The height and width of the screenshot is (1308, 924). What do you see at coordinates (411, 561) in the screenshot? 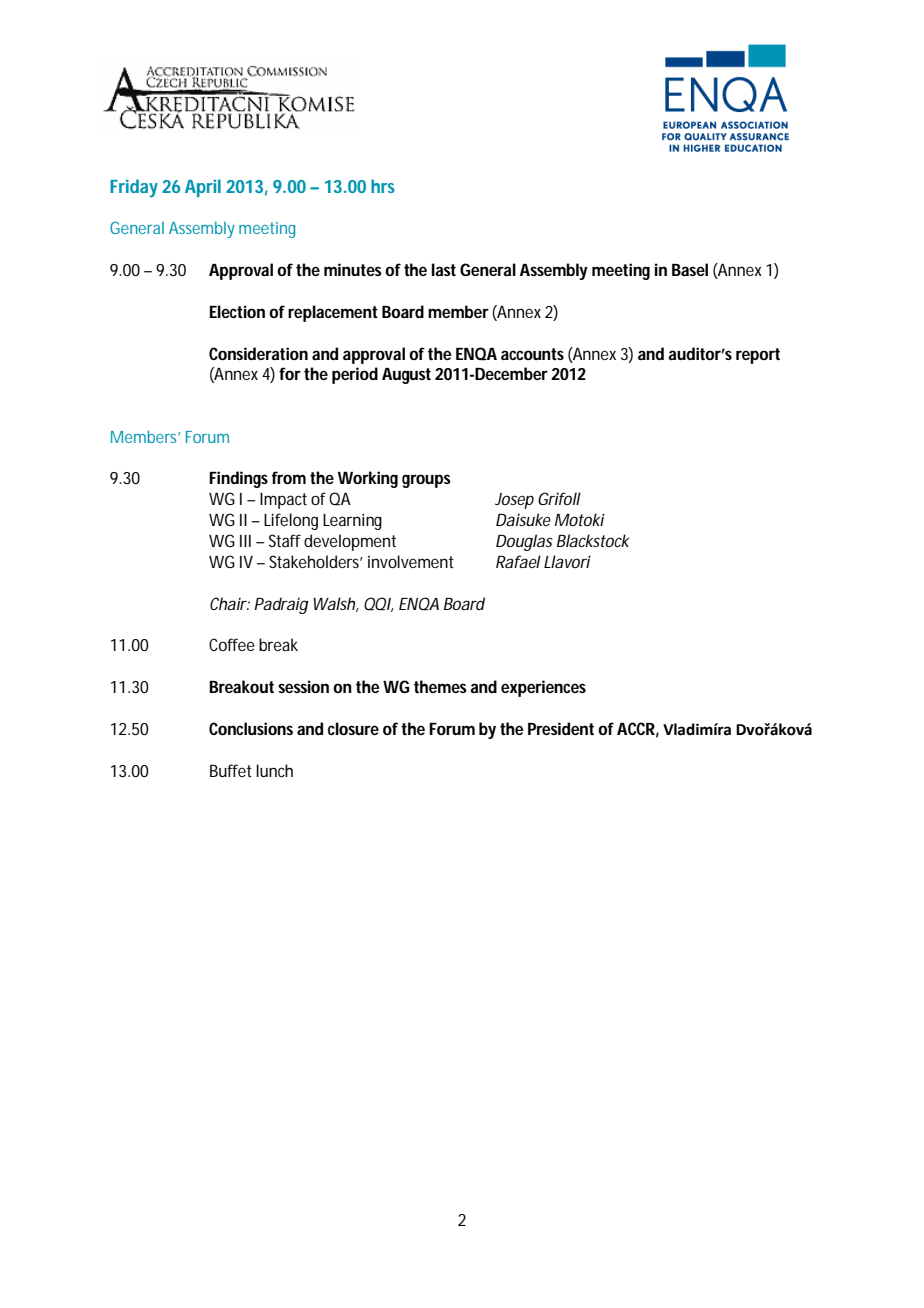
I see `involvement` at bounding box center [411, 561].
